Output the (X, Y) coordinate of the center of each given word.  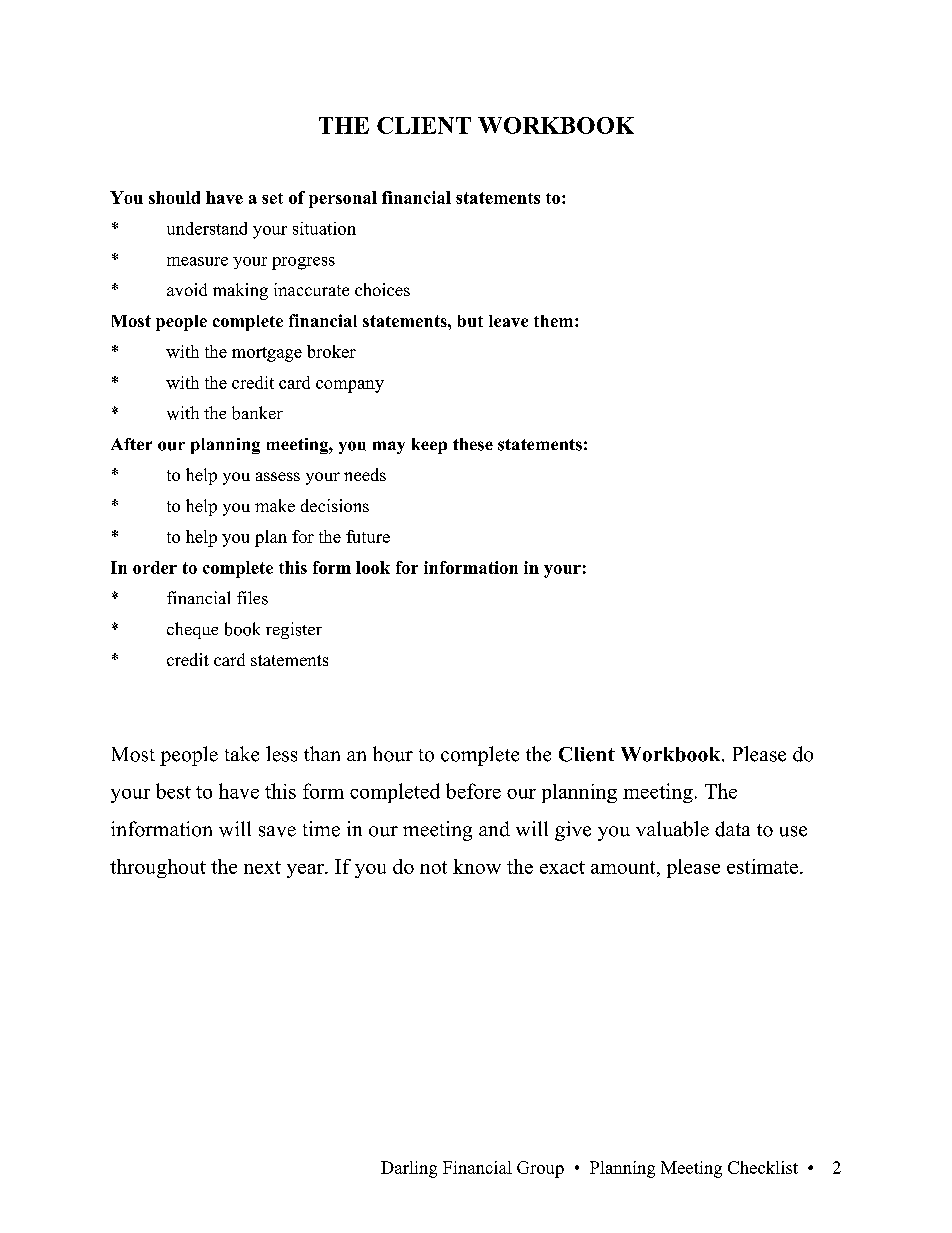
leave (508, 321)
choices (382, 289)
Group (540, 1169)
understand (207, 228)
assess (278, 476)
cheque (192, 630)
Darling (409, 1169)
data (732, 829)
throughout (158, 868)
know (477, 866)
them (555, 321)
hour (393, 754)
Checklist (763, 1167)
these (473, 444)
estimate (764, 866)
